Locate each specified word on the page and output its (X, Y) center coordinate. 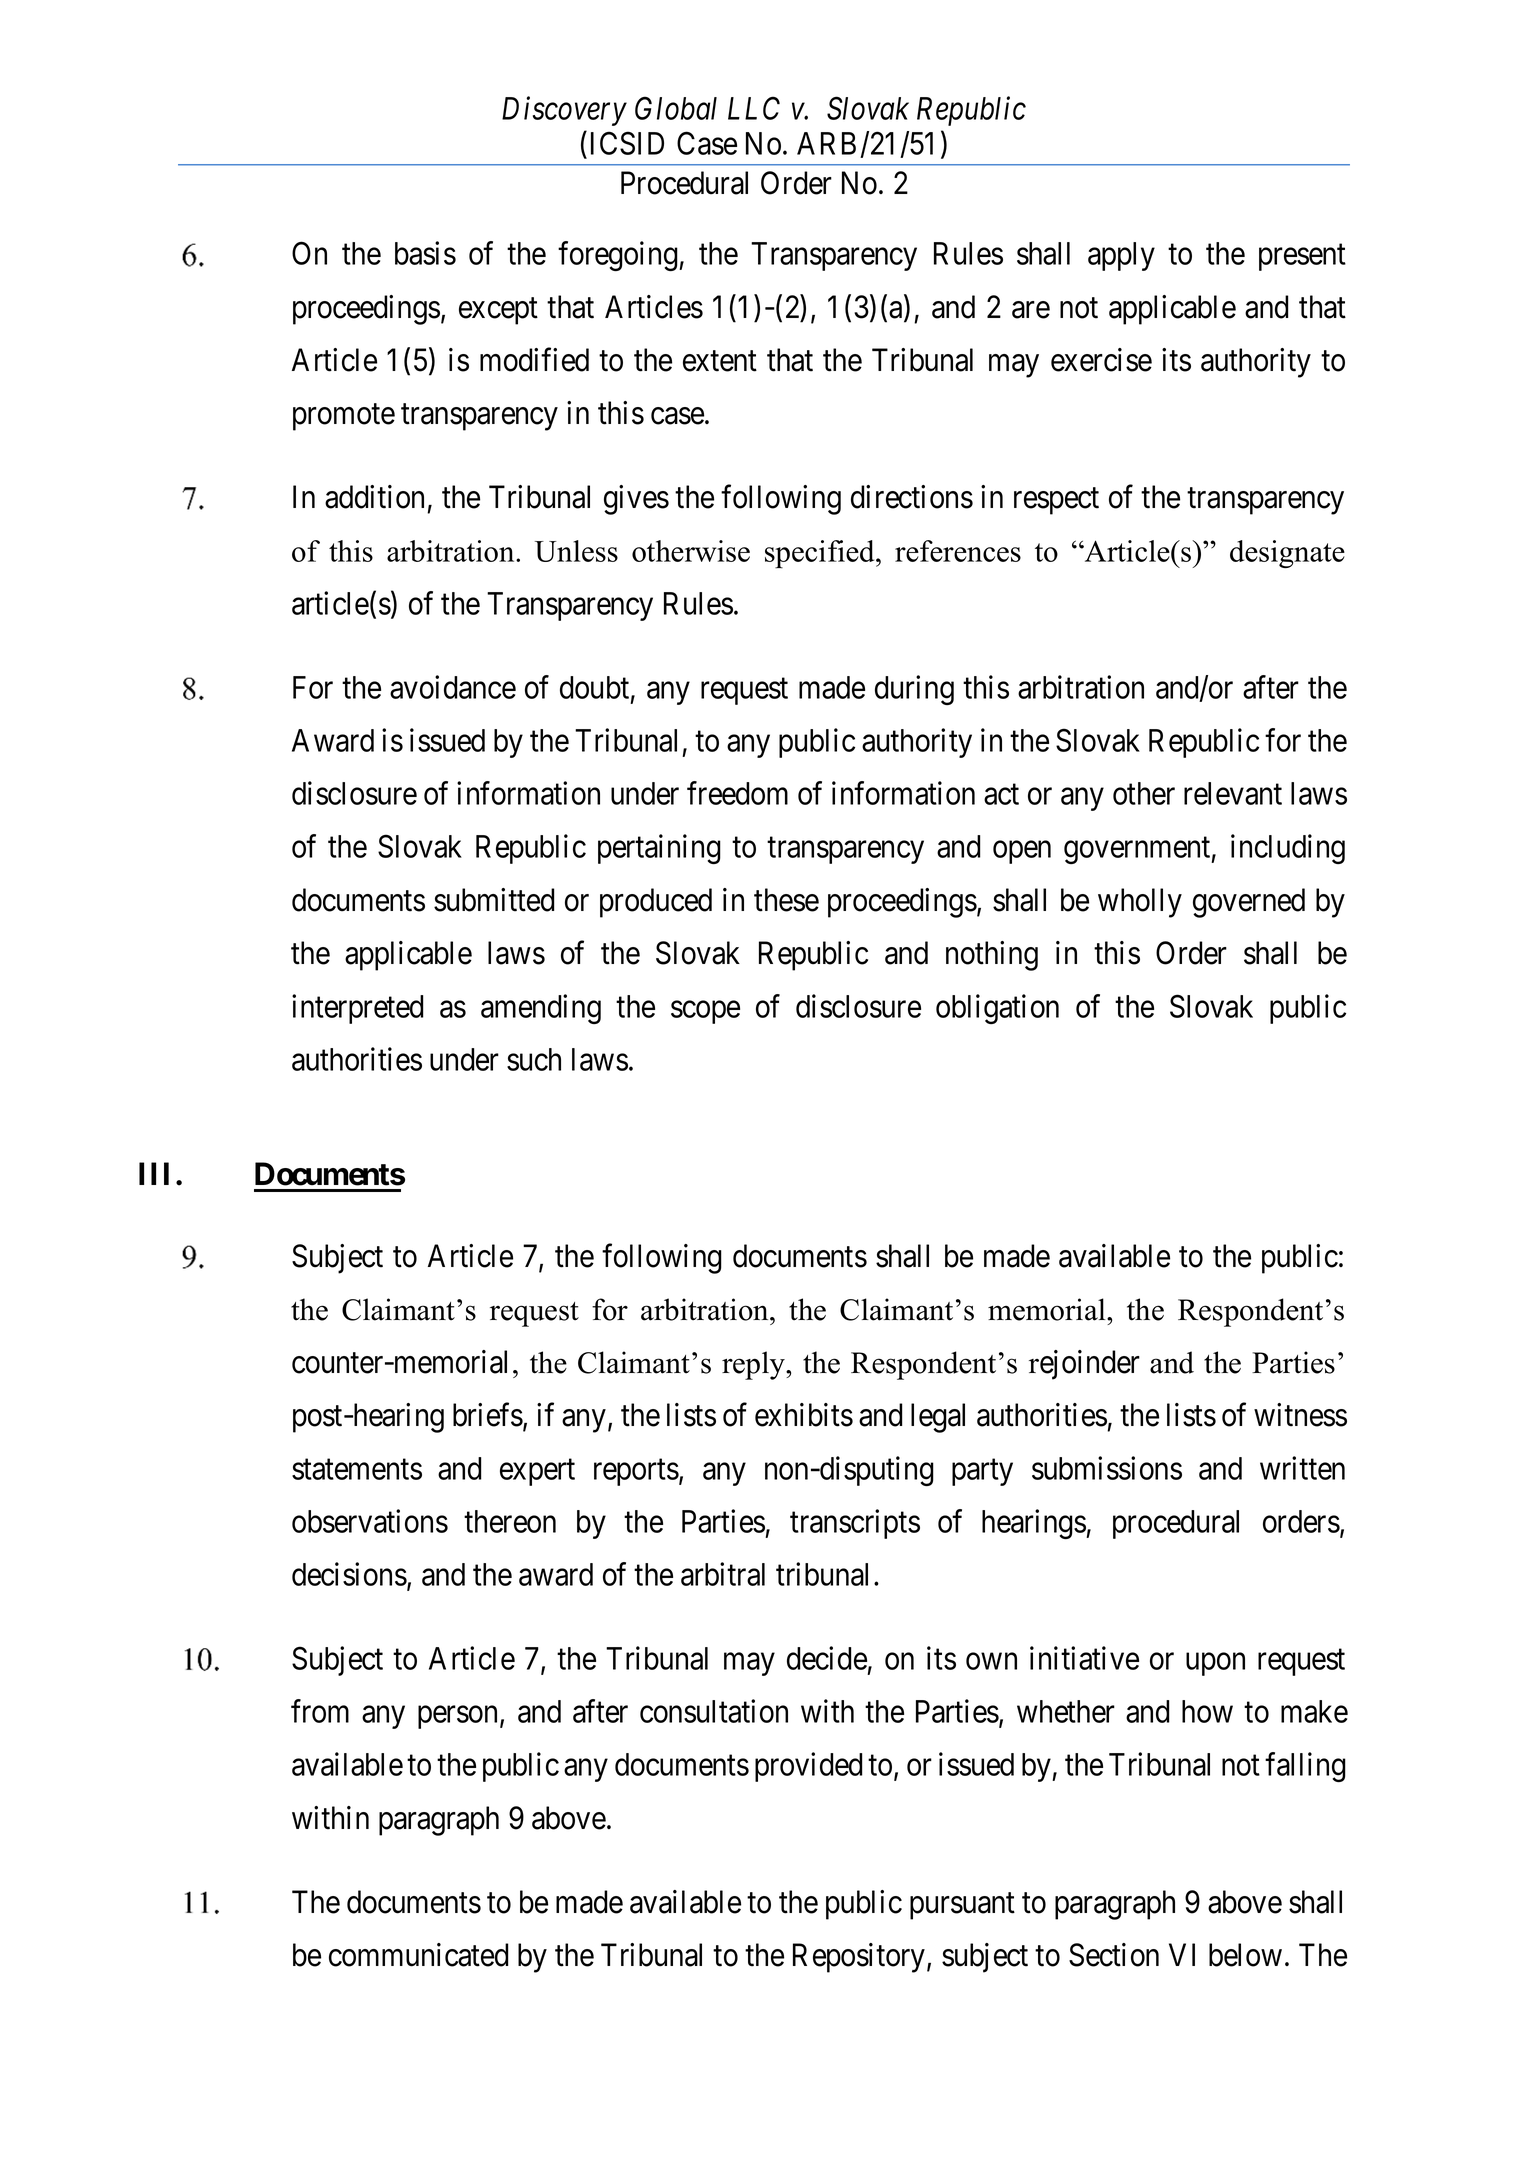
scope (705, 1012)
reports (636, 1472)
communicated (418, 1955)
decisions (349, 1574)
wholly (1140, 903)
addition (374, 497)
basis (425, 253)
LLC (754, 108)
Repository (859, 1958)
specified (821, 554)
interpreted (358, 1009)
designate (1287, 554)
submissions (1107, 1468)
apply (1121, 256)
